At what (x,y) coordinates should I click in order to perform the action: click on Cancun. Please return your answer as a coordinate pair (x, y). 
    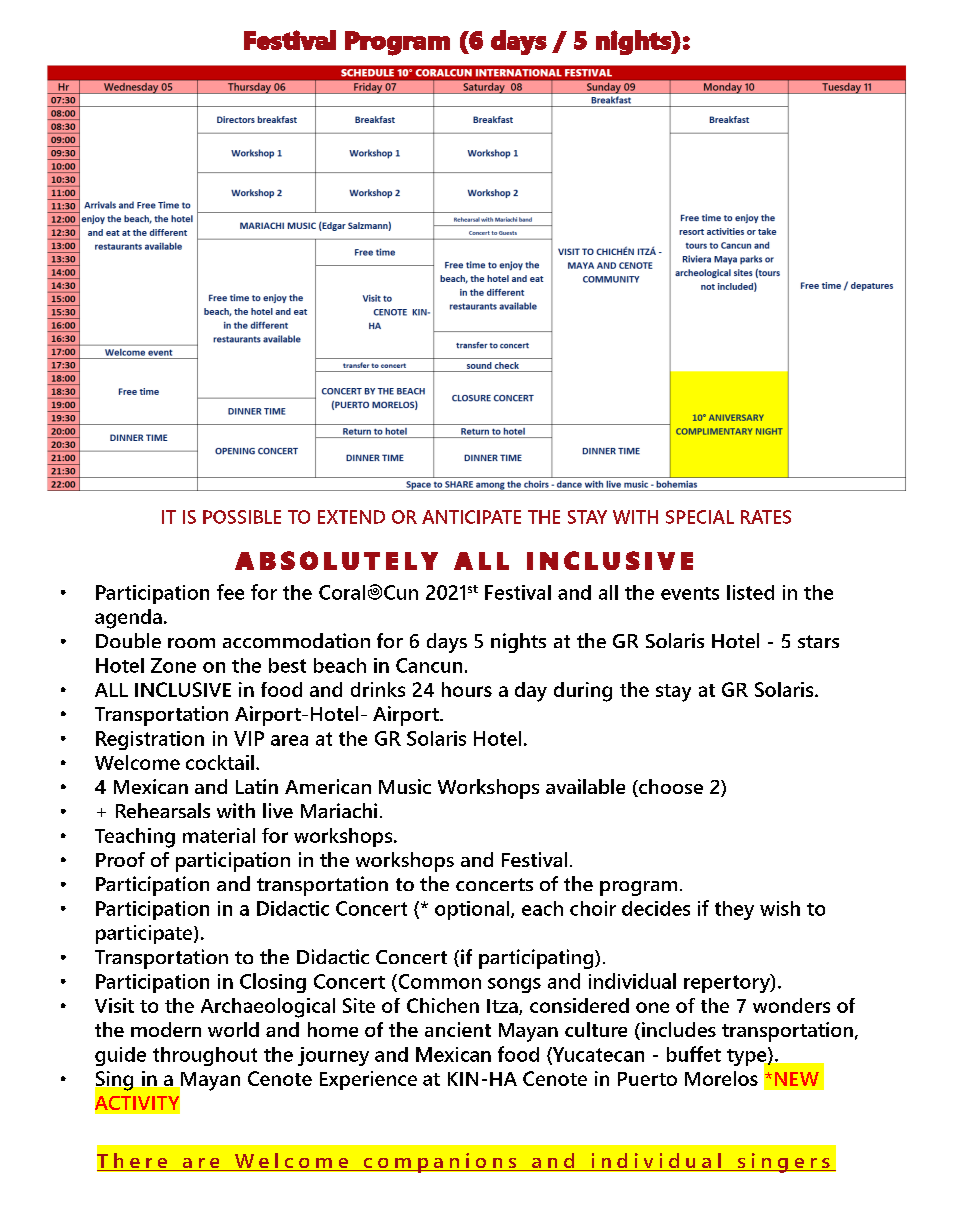
    Looking at the image, I should click on (429, 665).
